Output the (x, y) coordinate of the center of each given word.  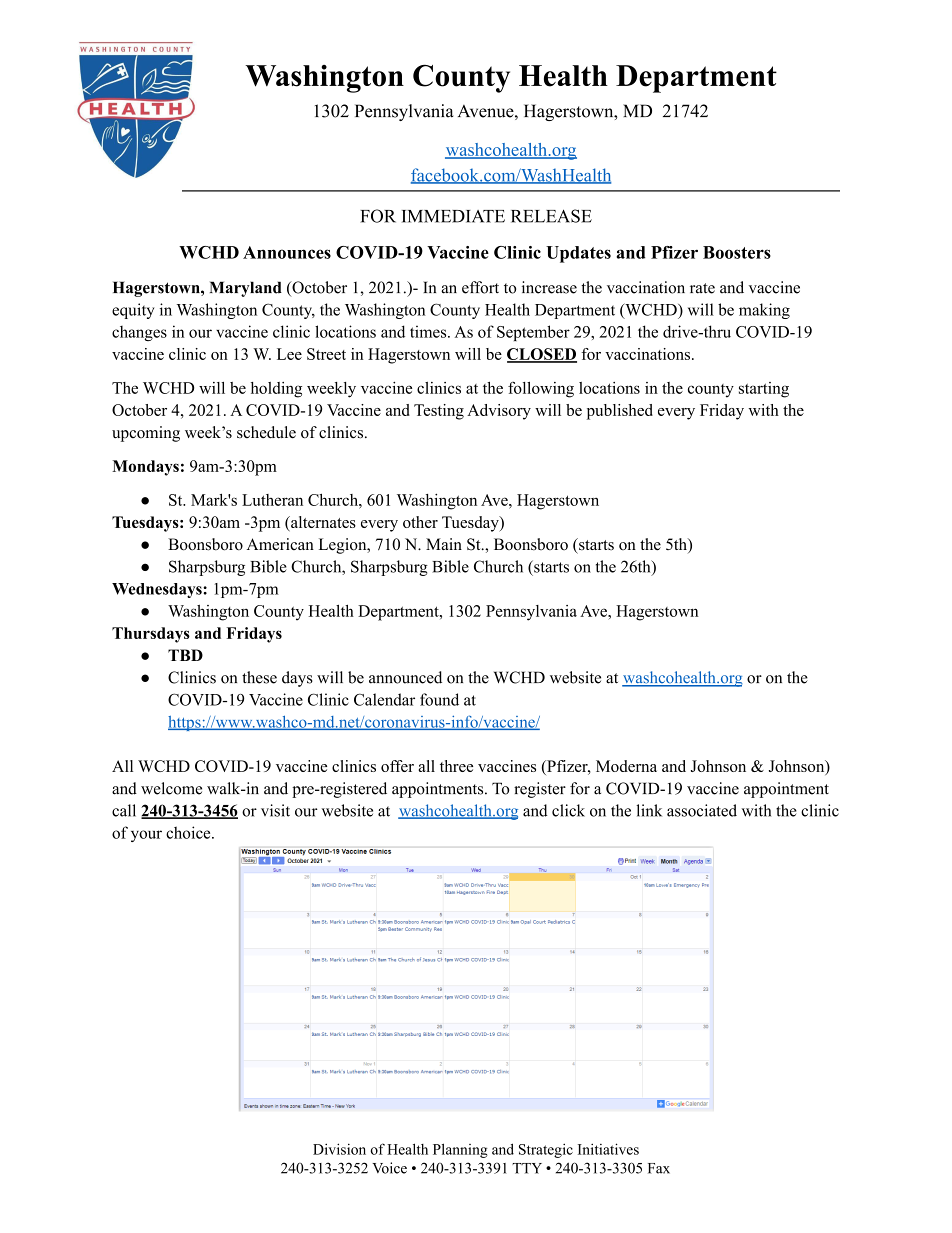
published (620, 412)
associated (702, 810)
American (280, 544)
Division (339, 1149)
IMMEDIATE (453, 216)
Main (444, 544)
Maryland (246, 289)
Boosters (737, 252)
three (456, 766)
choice (189, 832)
